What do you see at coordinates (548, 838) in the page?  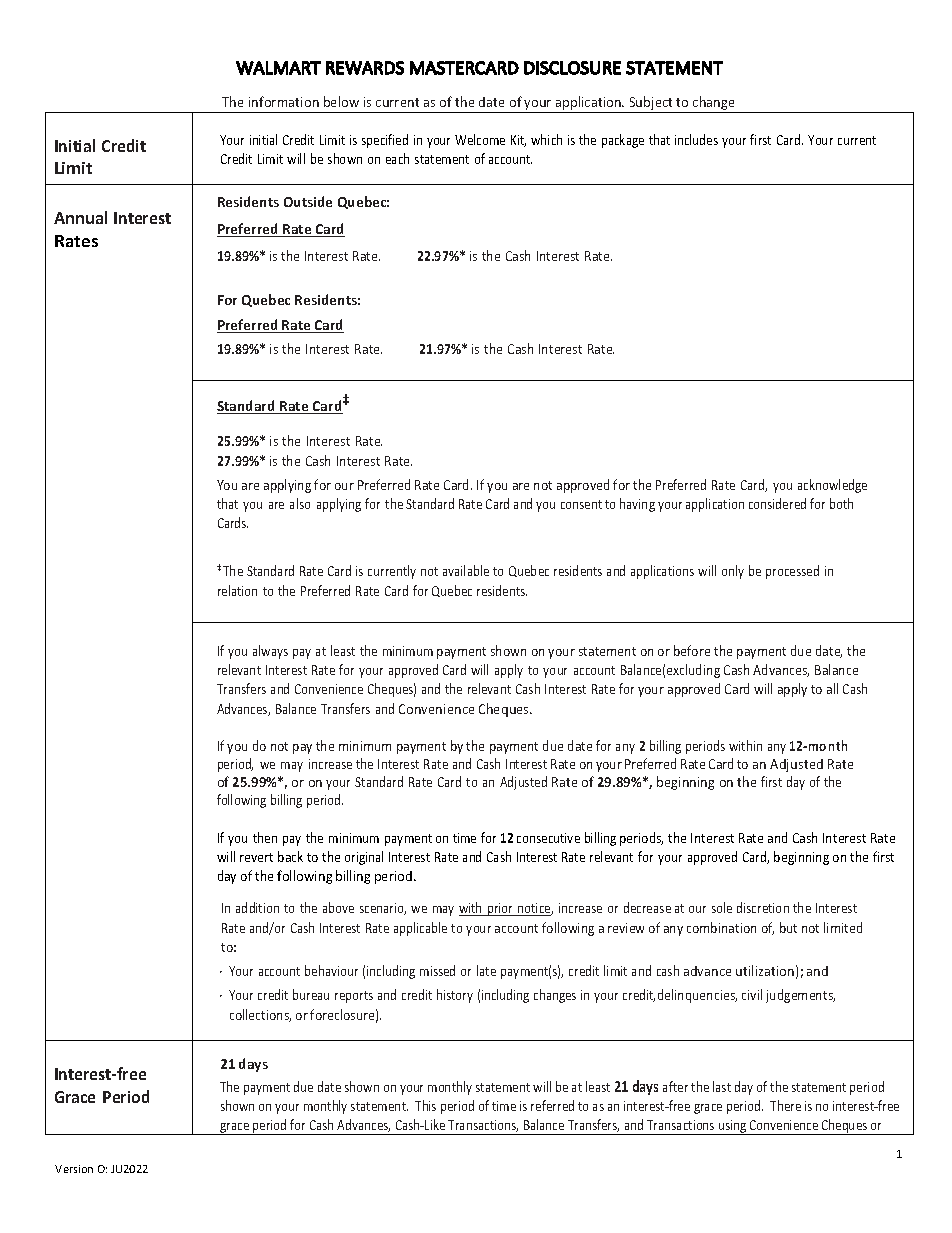 I see `consecutive` at bounding box center [548, 838].
